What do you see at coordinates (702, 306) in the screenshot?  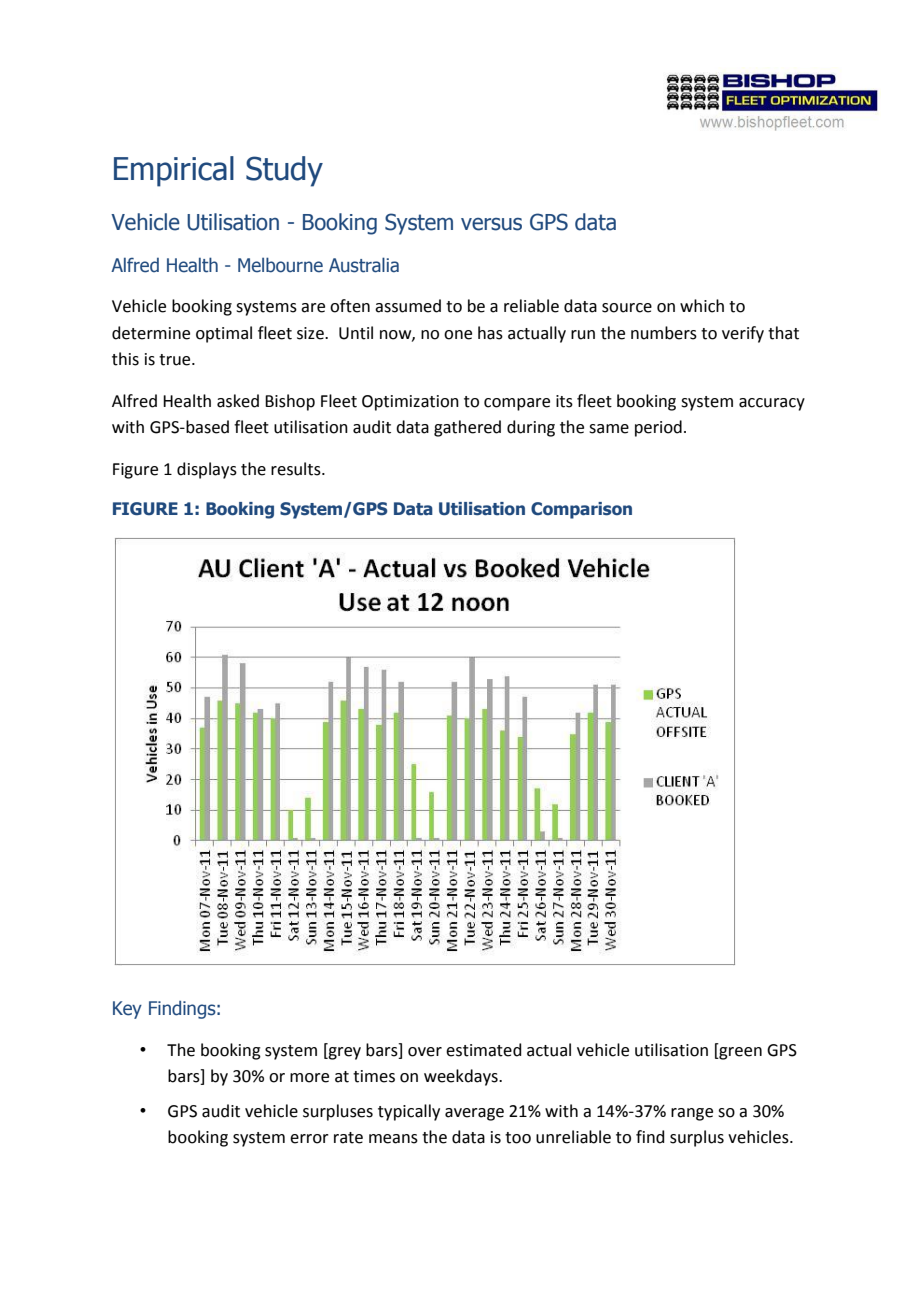 I see `which` at bounding box center [702, 306].
